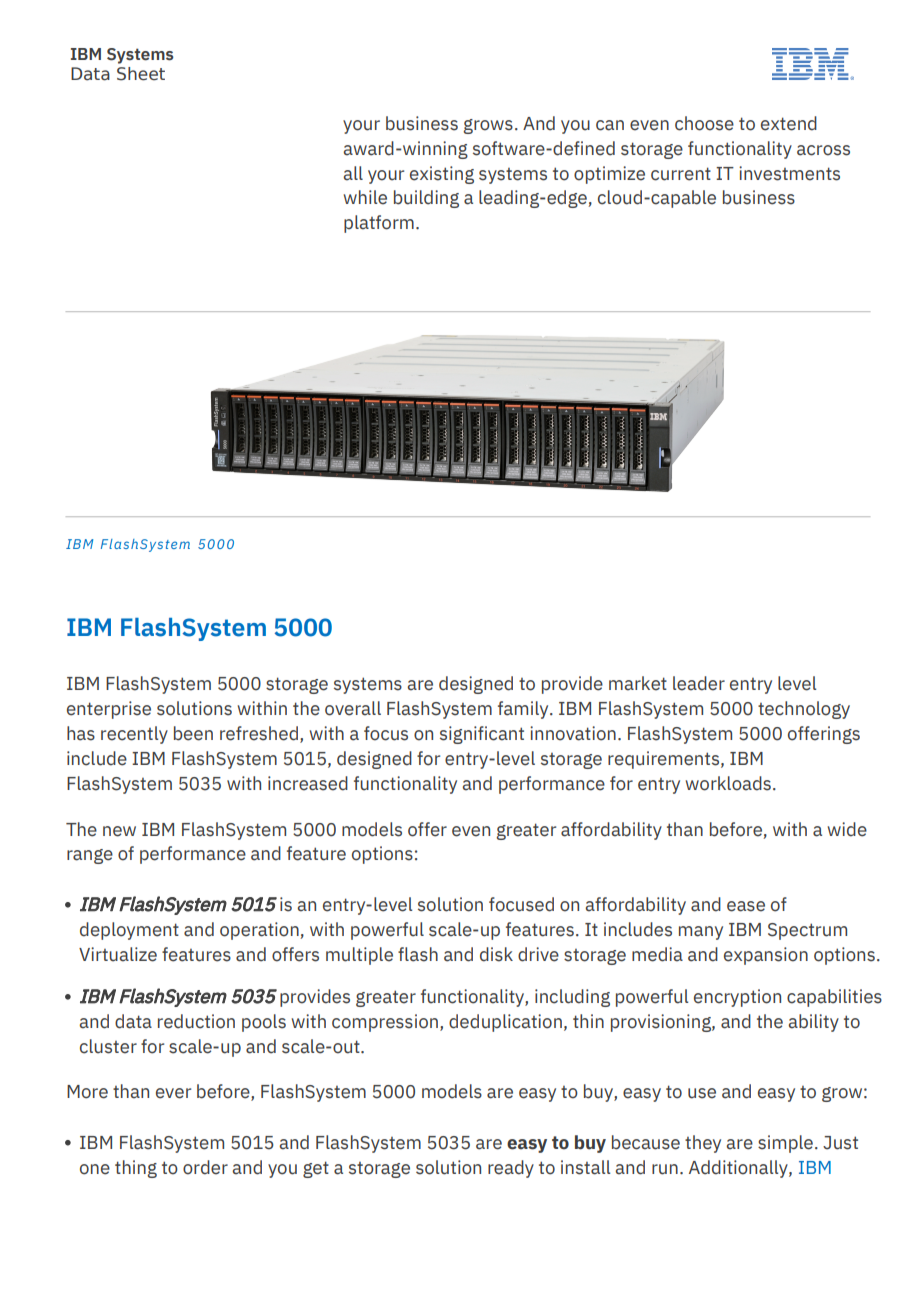  Describe the element at coordinates (789, 123) in the screenshot. I see `extend` at that location.
